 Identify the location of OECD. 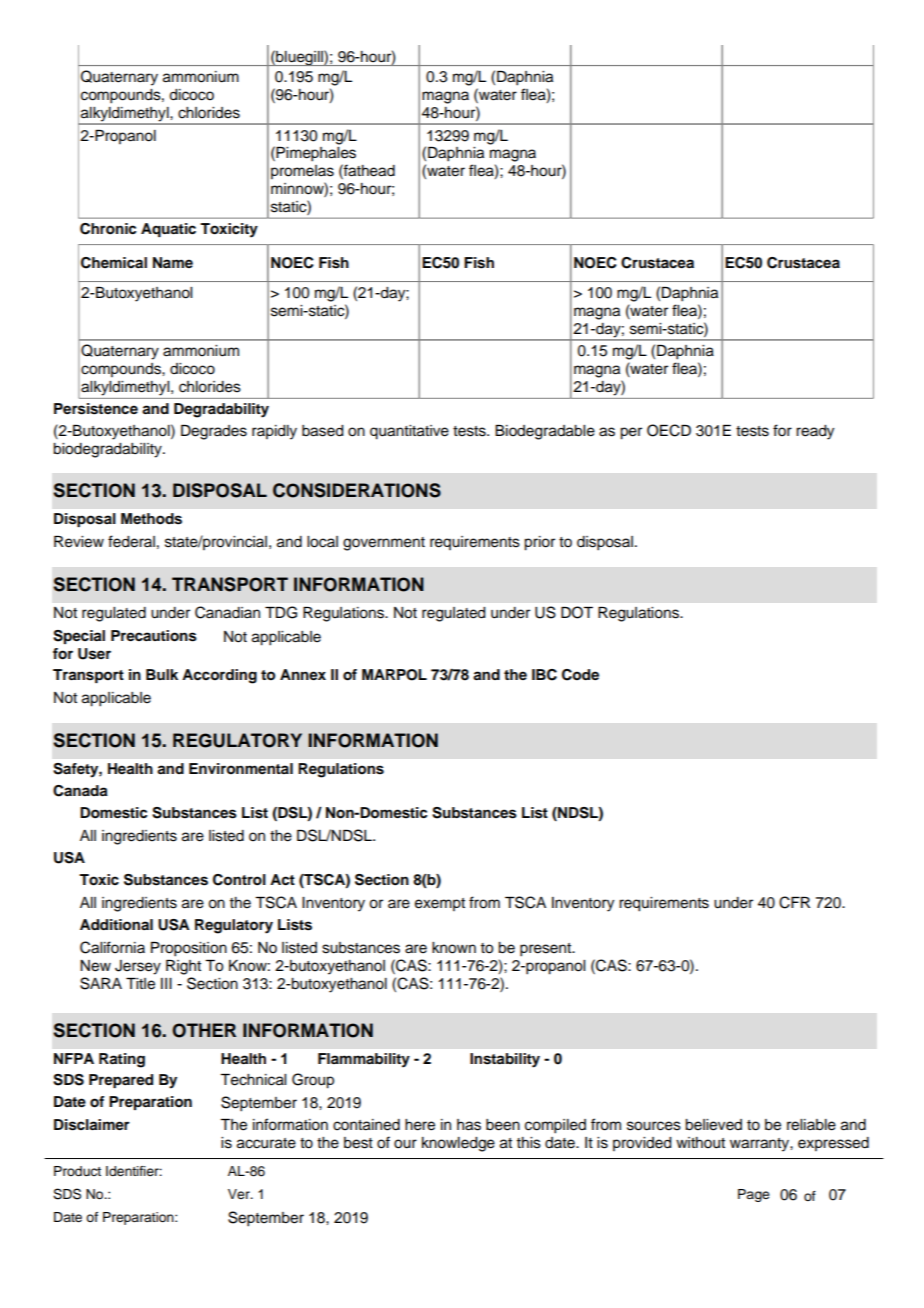
(669, 430).
